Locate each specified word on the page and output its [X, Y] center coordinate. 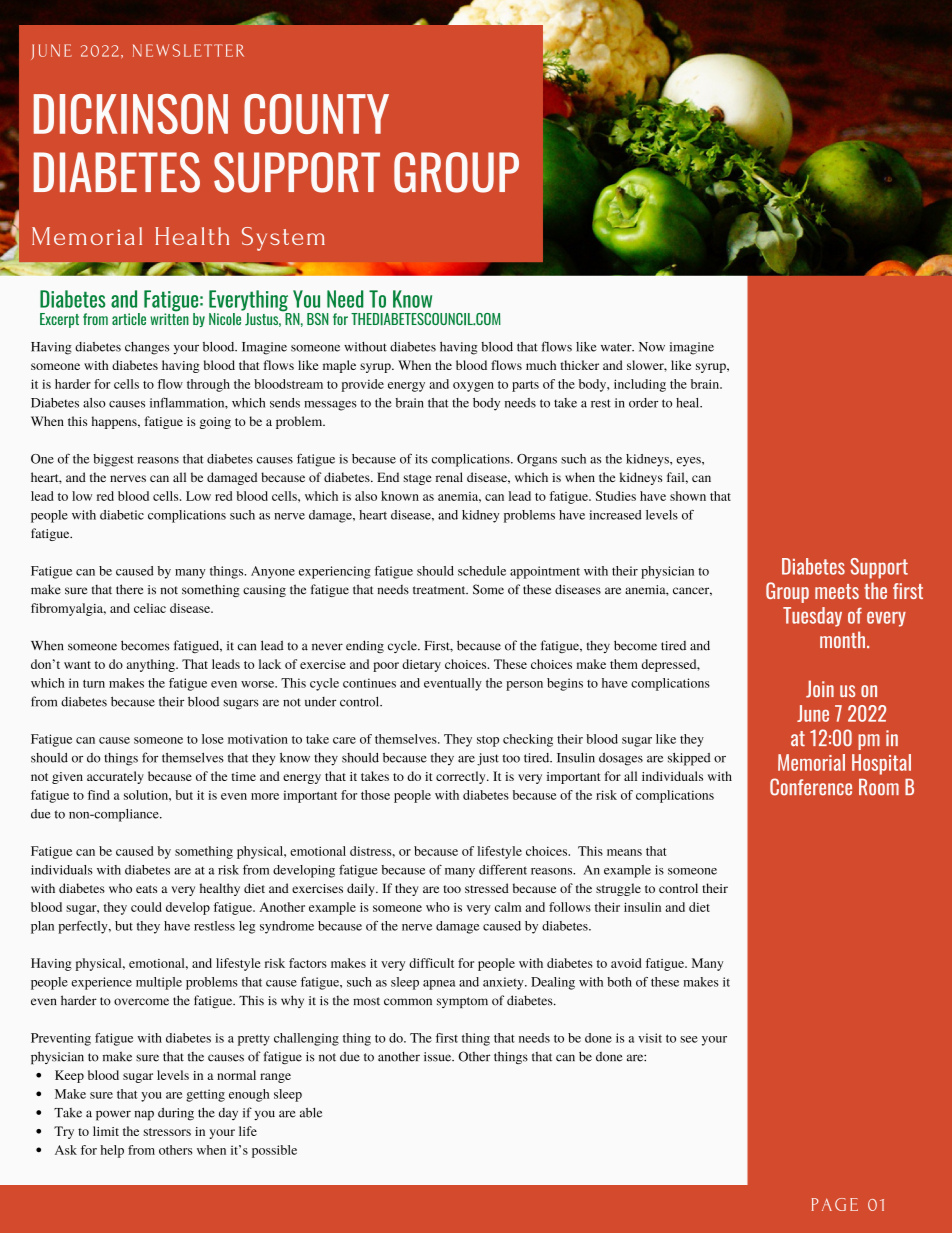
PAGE [835, 1204]
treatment [440, 590]
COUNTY [316, 114]
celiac [150, 608]
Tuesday [812, 617]
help [112, 1151]
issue [439, 1057]
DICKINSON [131, 114]
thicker [580, 365]
